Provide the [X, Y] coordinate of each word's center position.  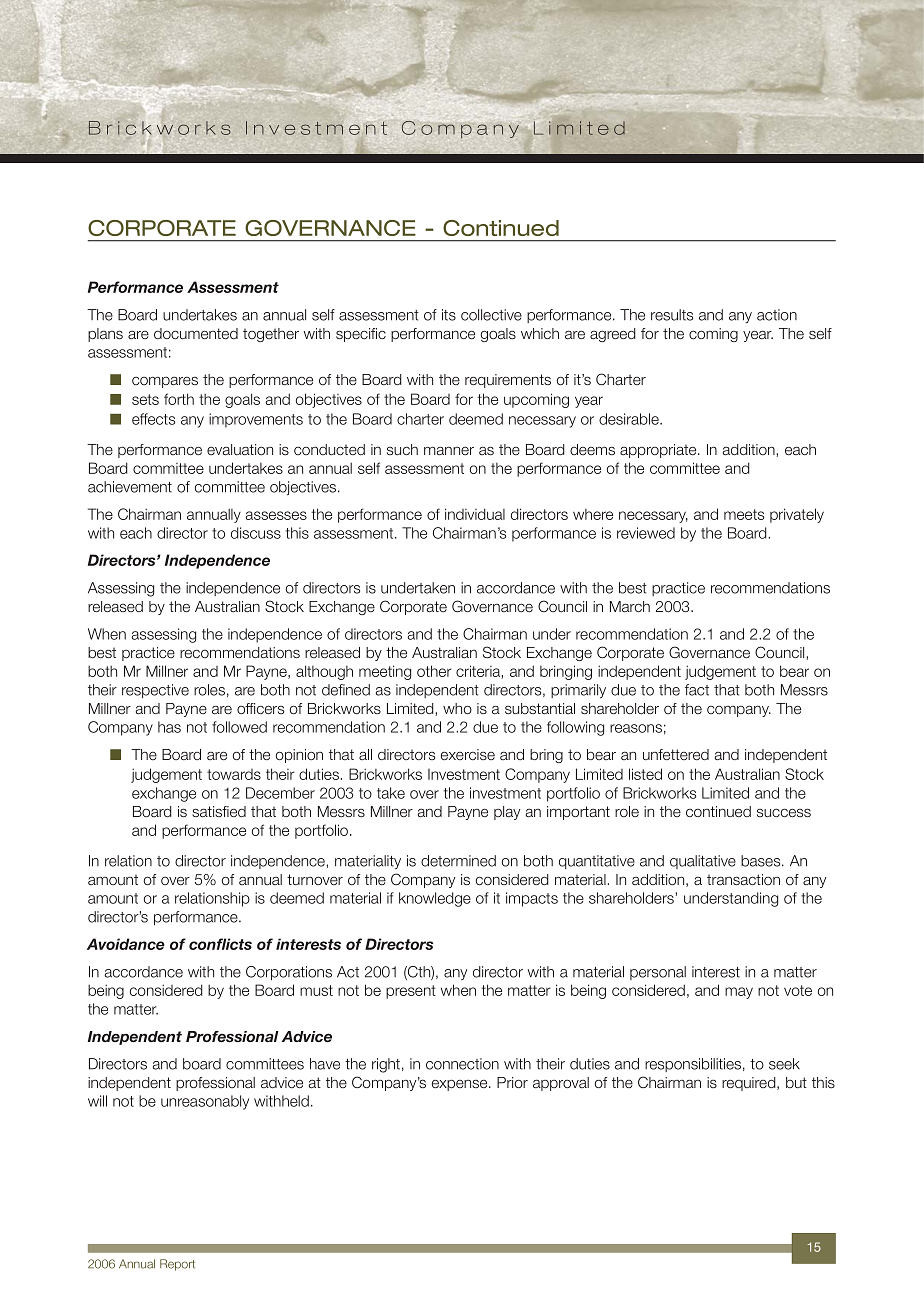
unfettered [676, 754]
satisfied [219, 811]
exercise [468, 754]
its [449, 315]
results [672, 315]
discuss [256, 533]
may [739, 993]
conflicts [220, 944]
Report [177, 1265]
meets [744, 514]
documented [196, 333]
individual [475, 514]
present [411, 992]
